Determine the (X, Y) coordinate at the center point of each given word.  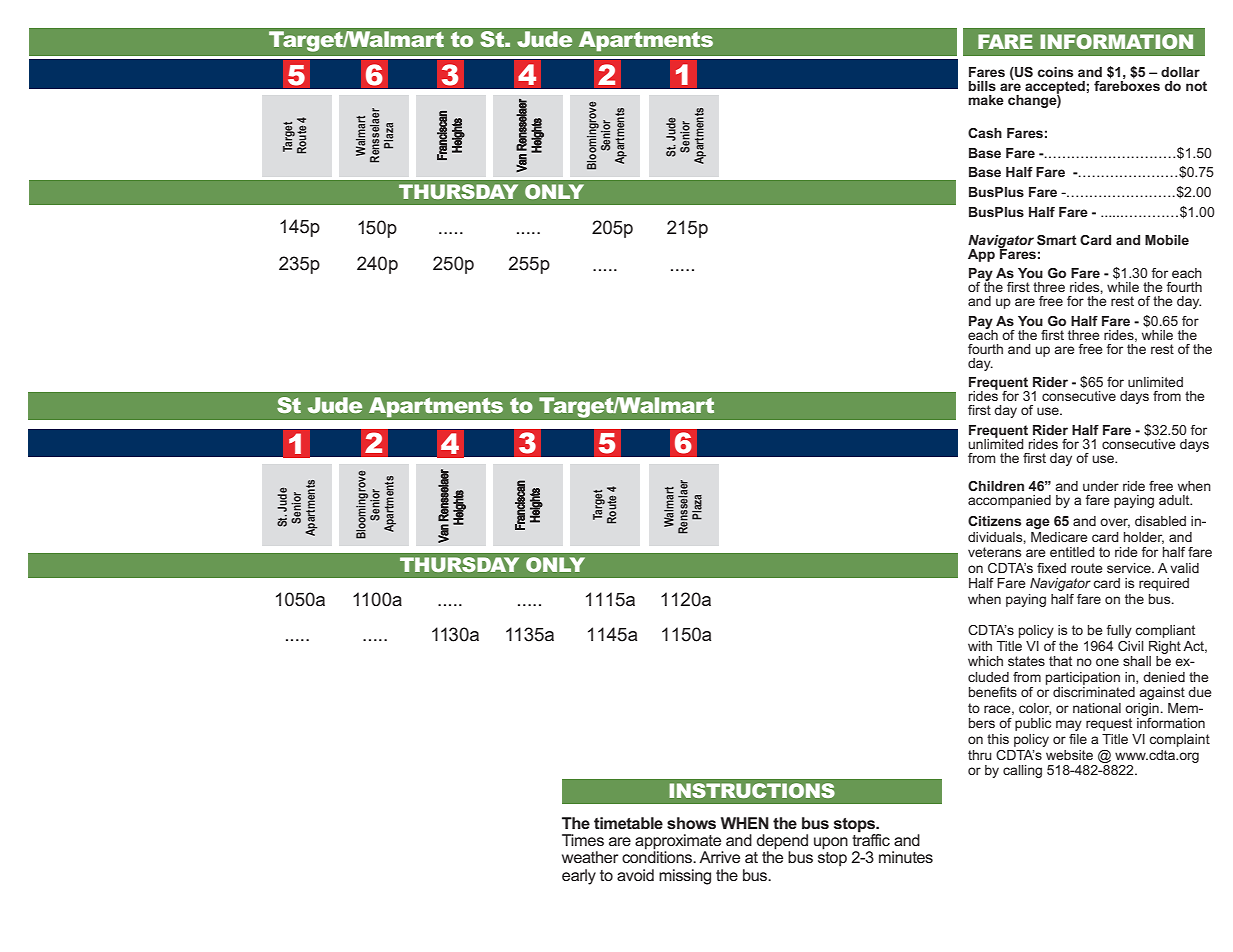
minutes (906, 857)
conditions (658, 856)
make (986, 100)
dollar (1180, 72)
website (1069, 755)
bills (982, 86)
